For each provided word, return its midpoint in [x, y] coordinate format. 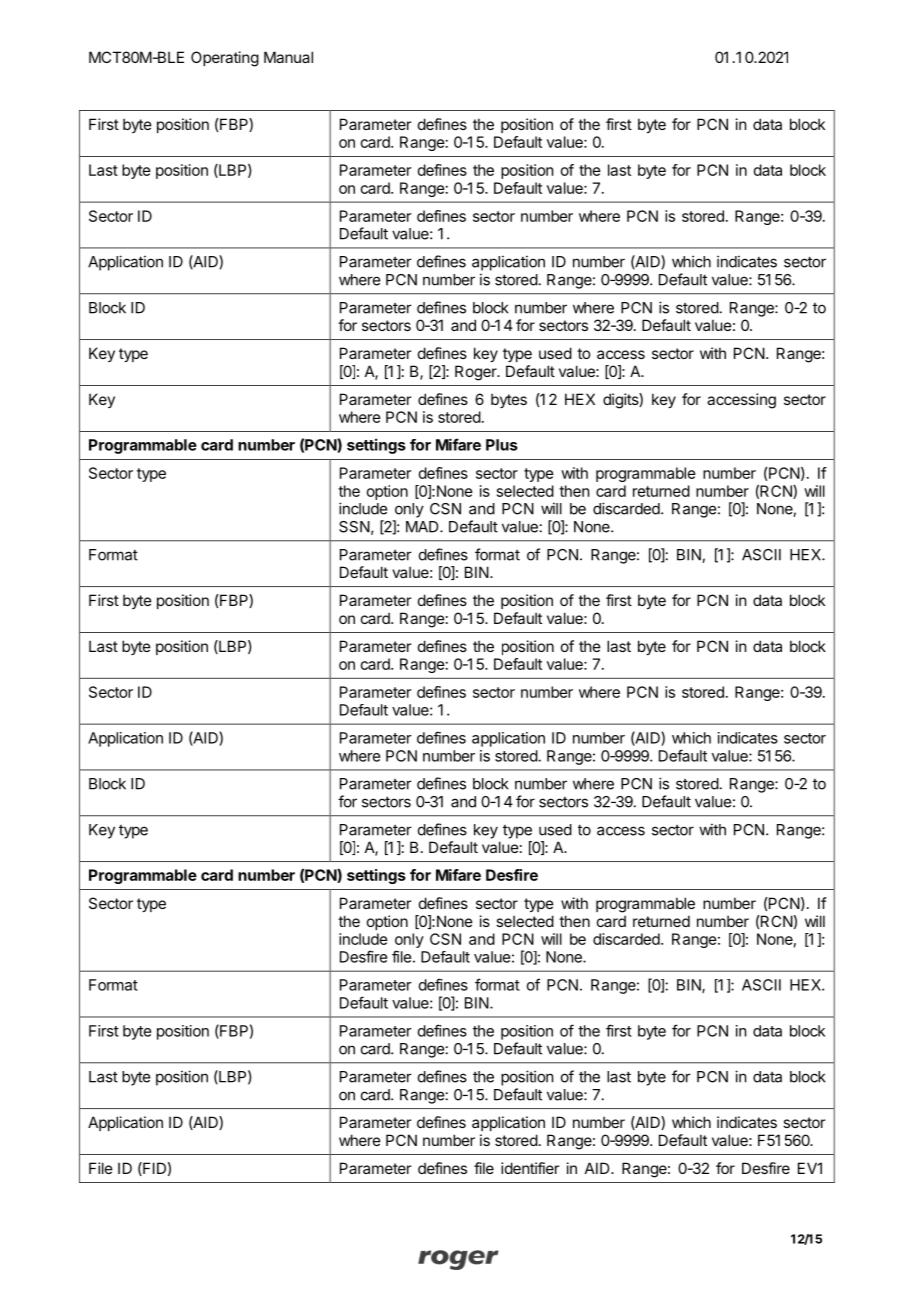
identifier [530, 1168]
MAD [423, 527]
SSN [354, 527]
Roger [477, 373]
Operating [225, 59]
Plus [502, 445]
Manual [288, 57]
